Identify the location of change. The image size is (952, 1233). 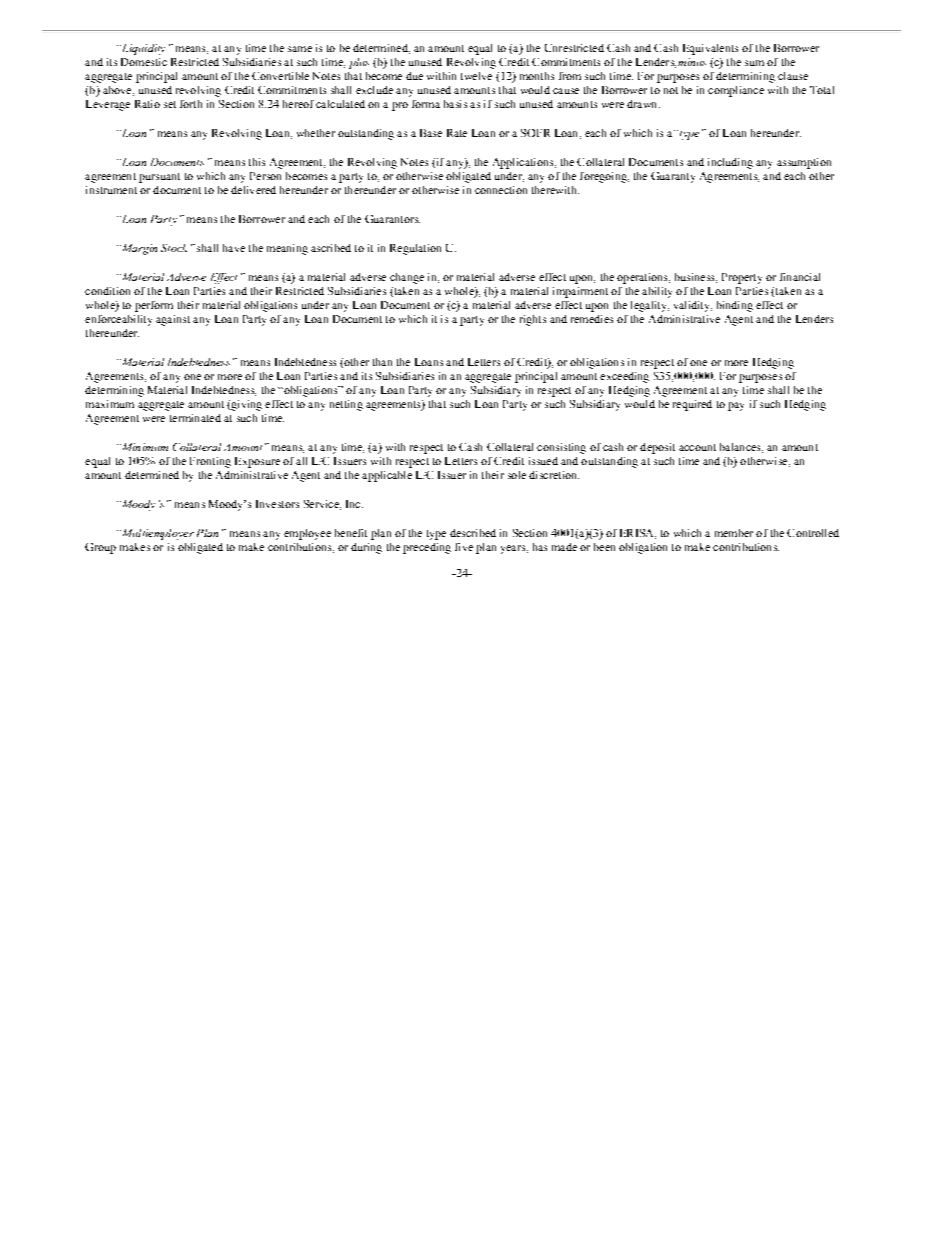
(407, 278).
